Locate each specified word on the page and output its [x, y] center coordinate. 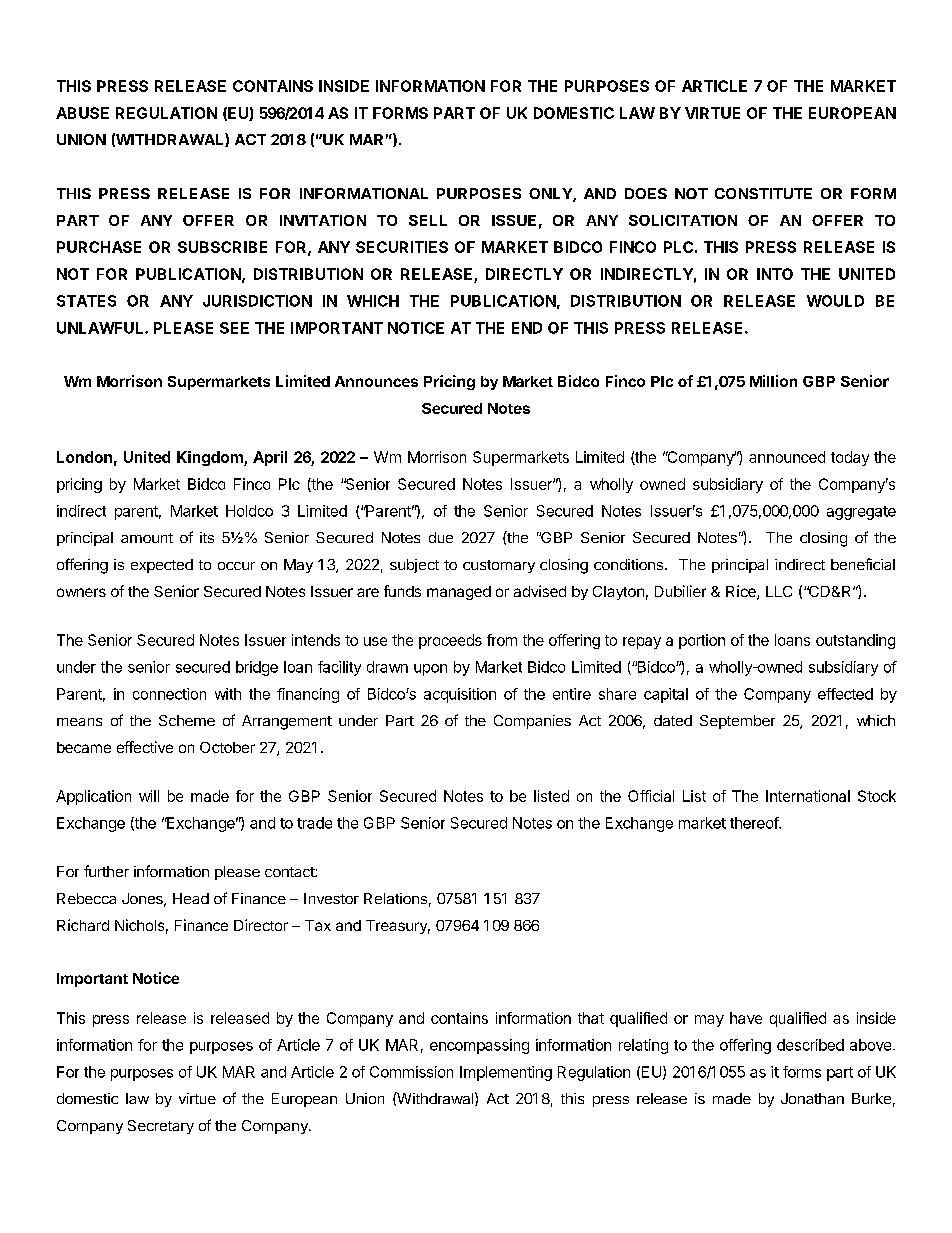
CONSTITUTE [763, 193]
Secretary [161, 1127]
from [502, 640]
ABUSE [82, 113]
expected [162, 566]
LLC [779, 591]
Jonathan [812, 1098]
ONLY [551, 195]
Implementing [506, 1073]
